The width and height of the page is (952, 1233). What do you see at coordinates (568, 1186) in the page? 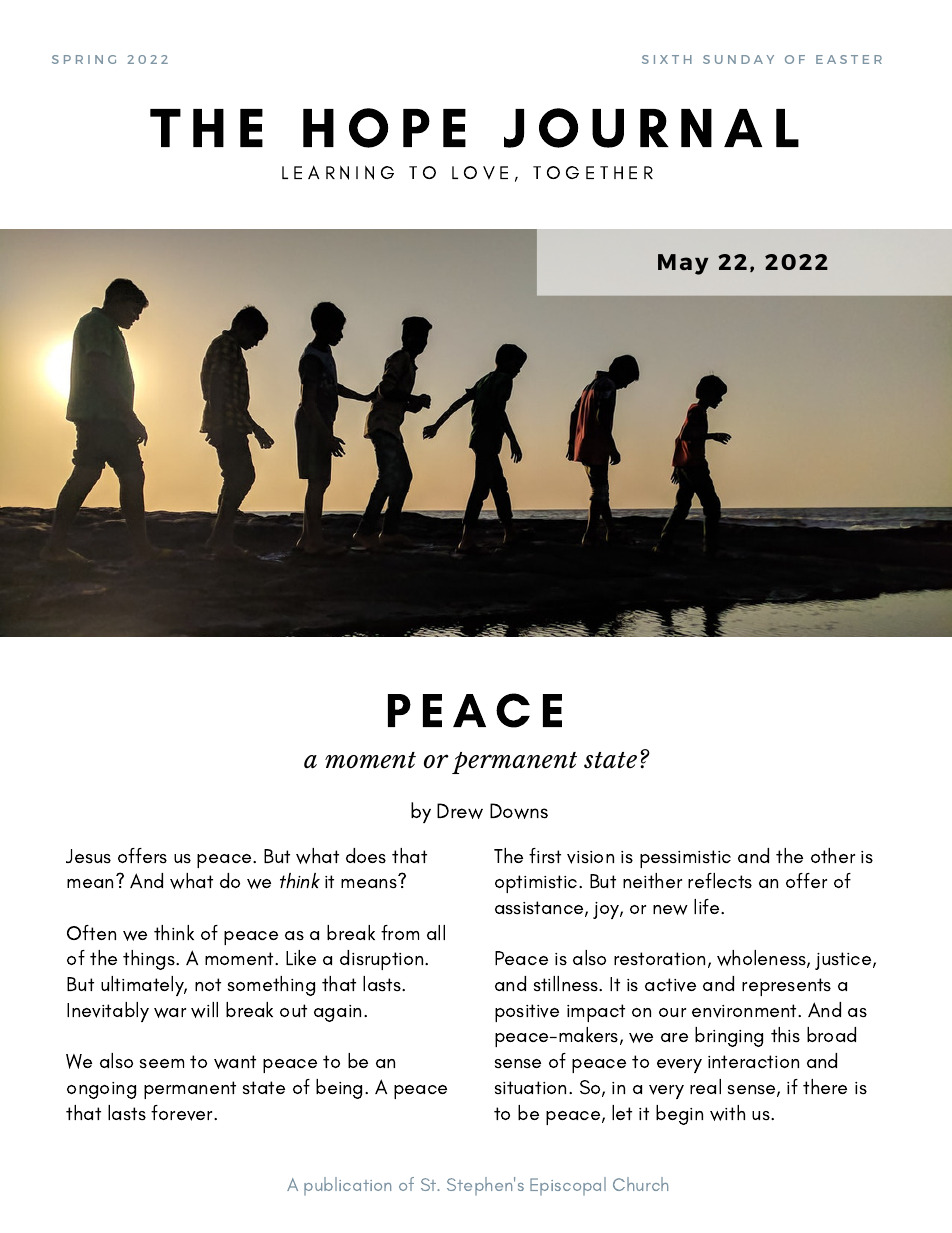
I see `Episcopal` at bounding box center [568, 1186].
